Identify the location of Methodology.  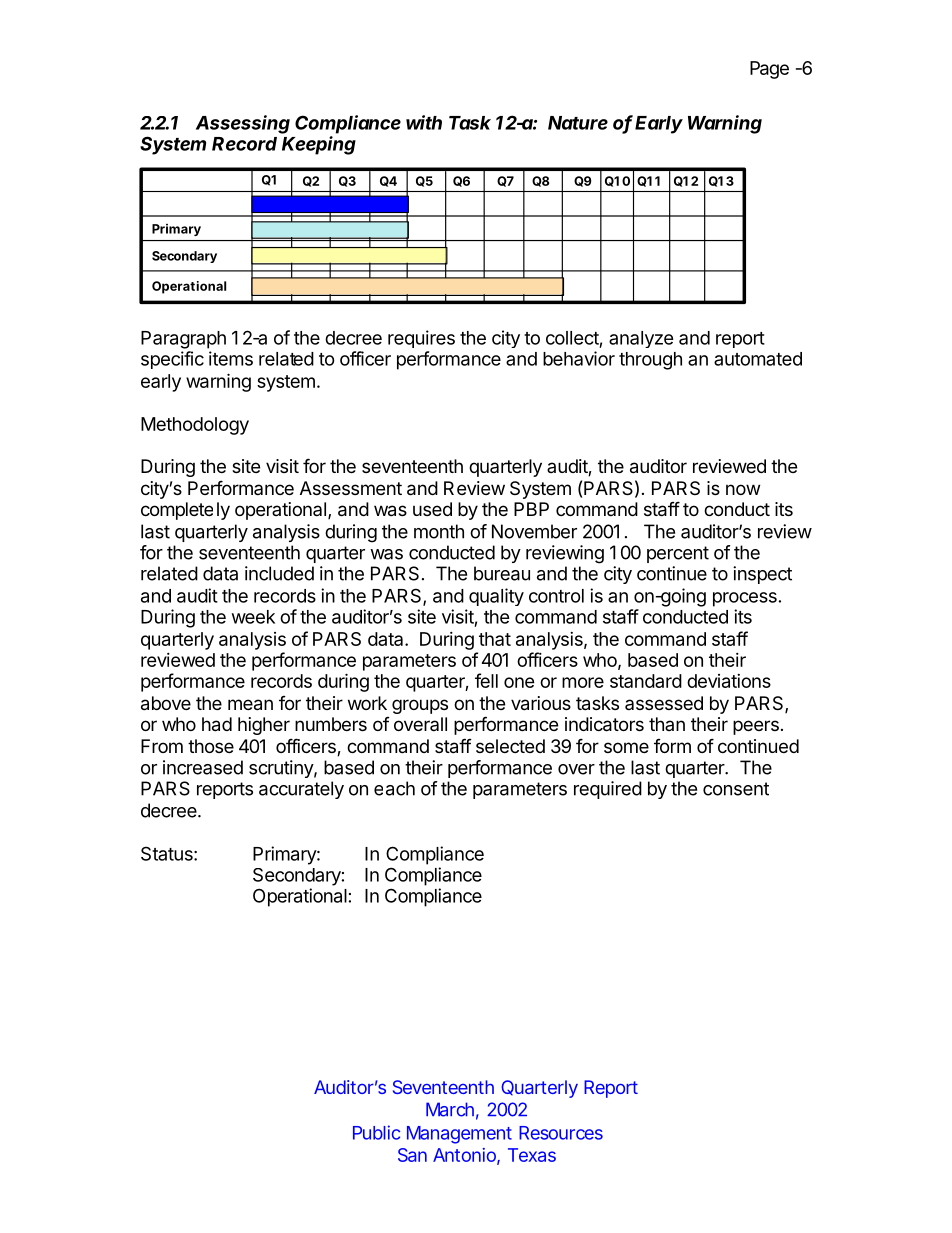
(195, 426).
